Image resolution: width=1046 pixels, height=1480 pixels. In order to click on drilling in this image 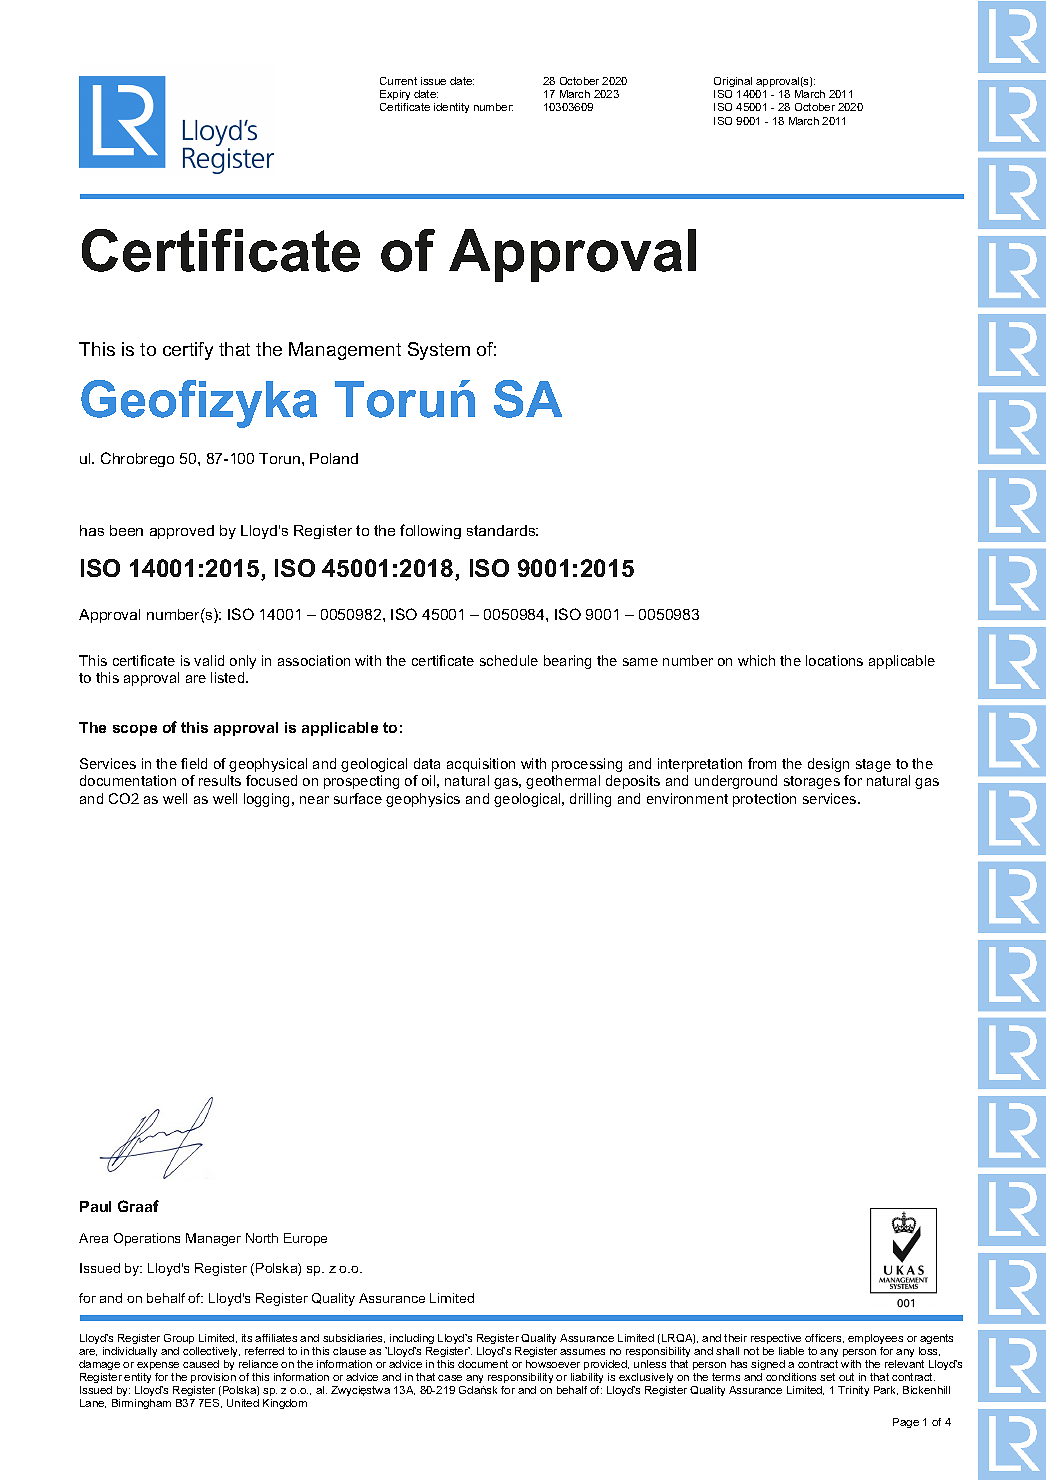, I will do `click(590, 800)`.
